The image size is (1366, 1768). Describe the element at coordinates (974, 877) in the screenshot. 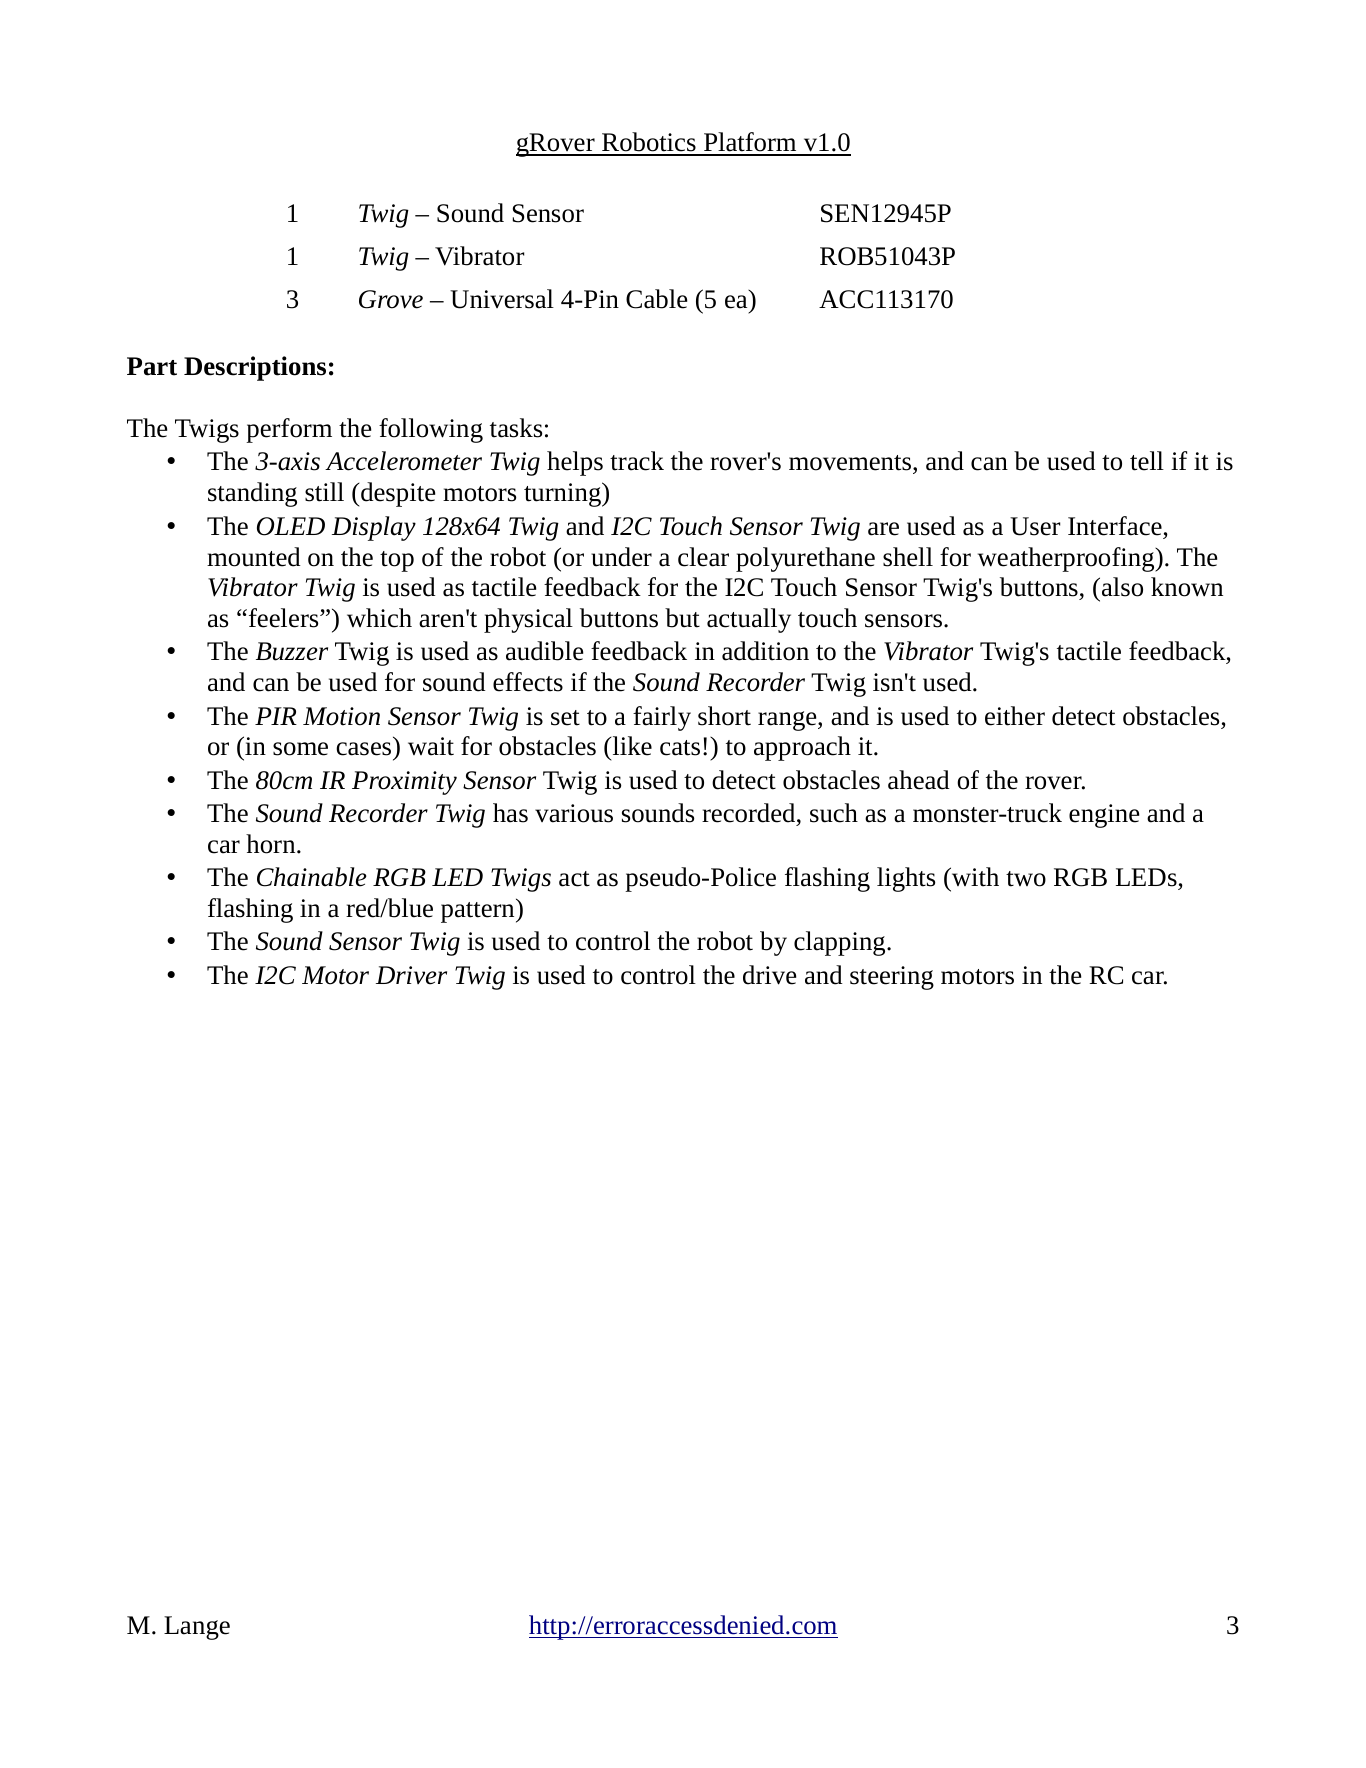

I see `with` at that location.
